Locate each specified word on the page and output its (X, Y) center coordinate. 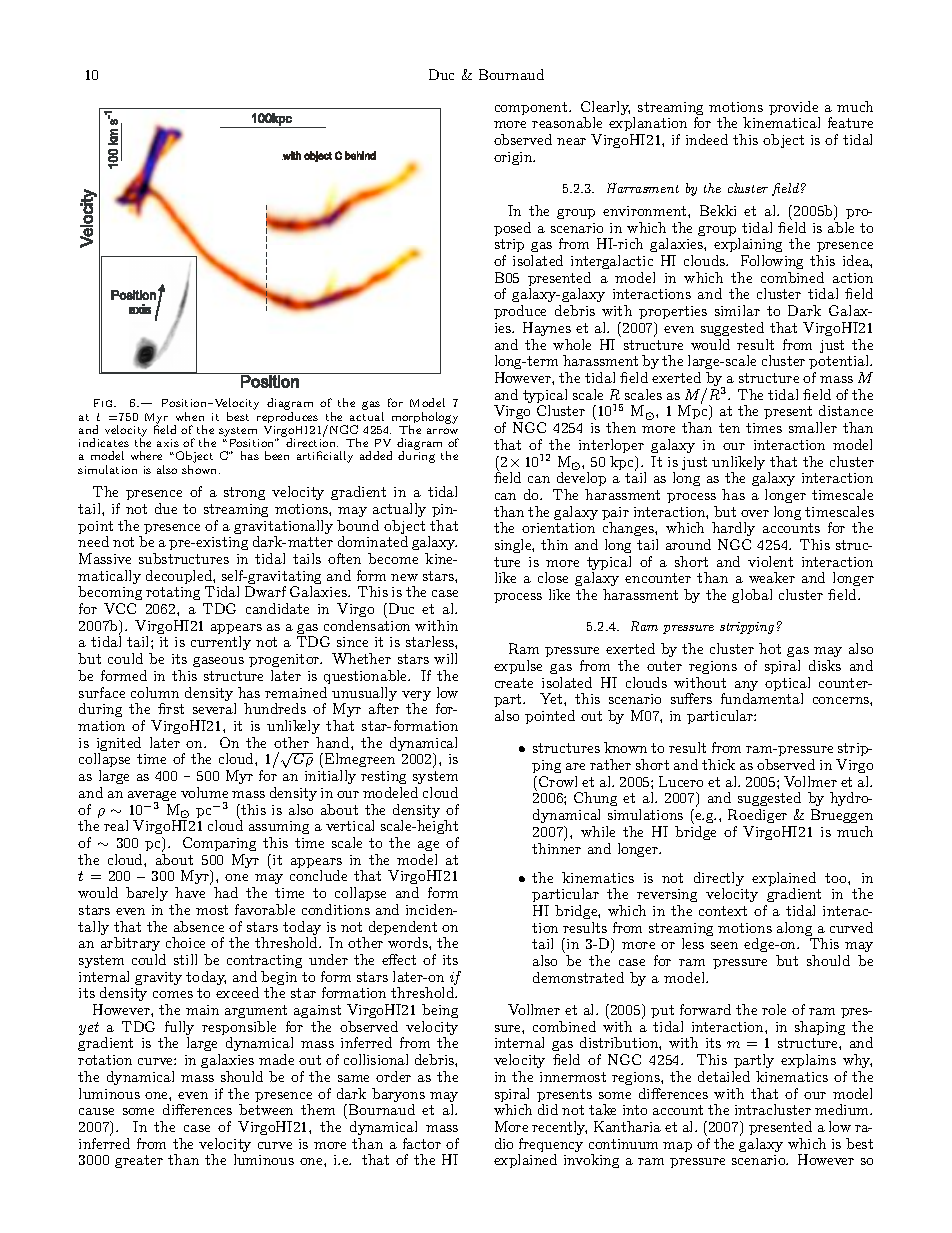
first (171, 708)
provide (794, 109)
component (532, 108)
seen (724, 945)
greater (139, 1161)
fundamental (762, 698)
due (166, 508)
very (416, 697)
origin (514, 158)
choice (185, 942)
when (190, 416)
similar (737, 310)
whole (572, 344)
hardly (733, 531)
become (393, 558)
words (409, 942)
